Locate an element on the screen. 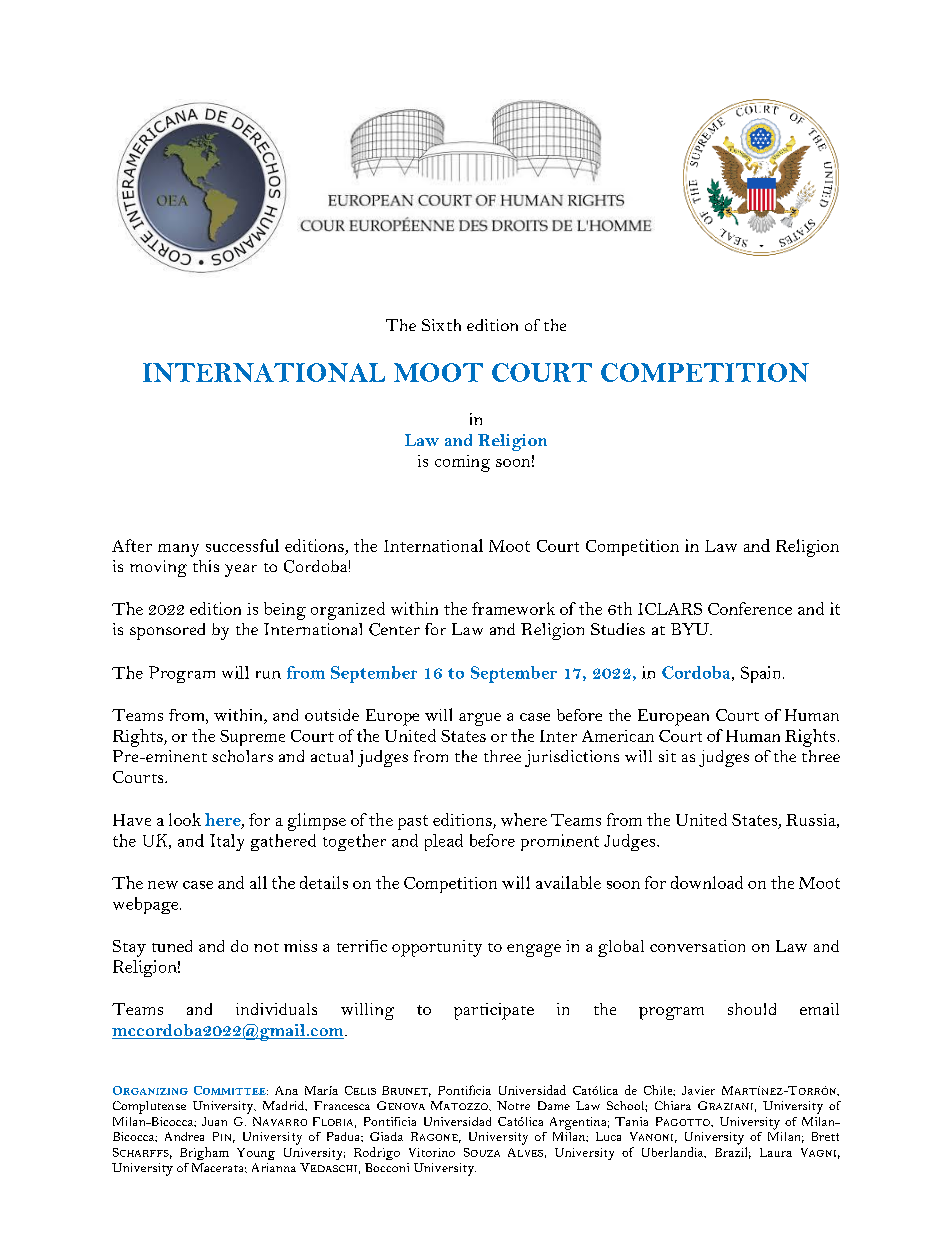 The height and width of the screenshot is (1233, 952). Sixth is located at coordinates (441, 325).
